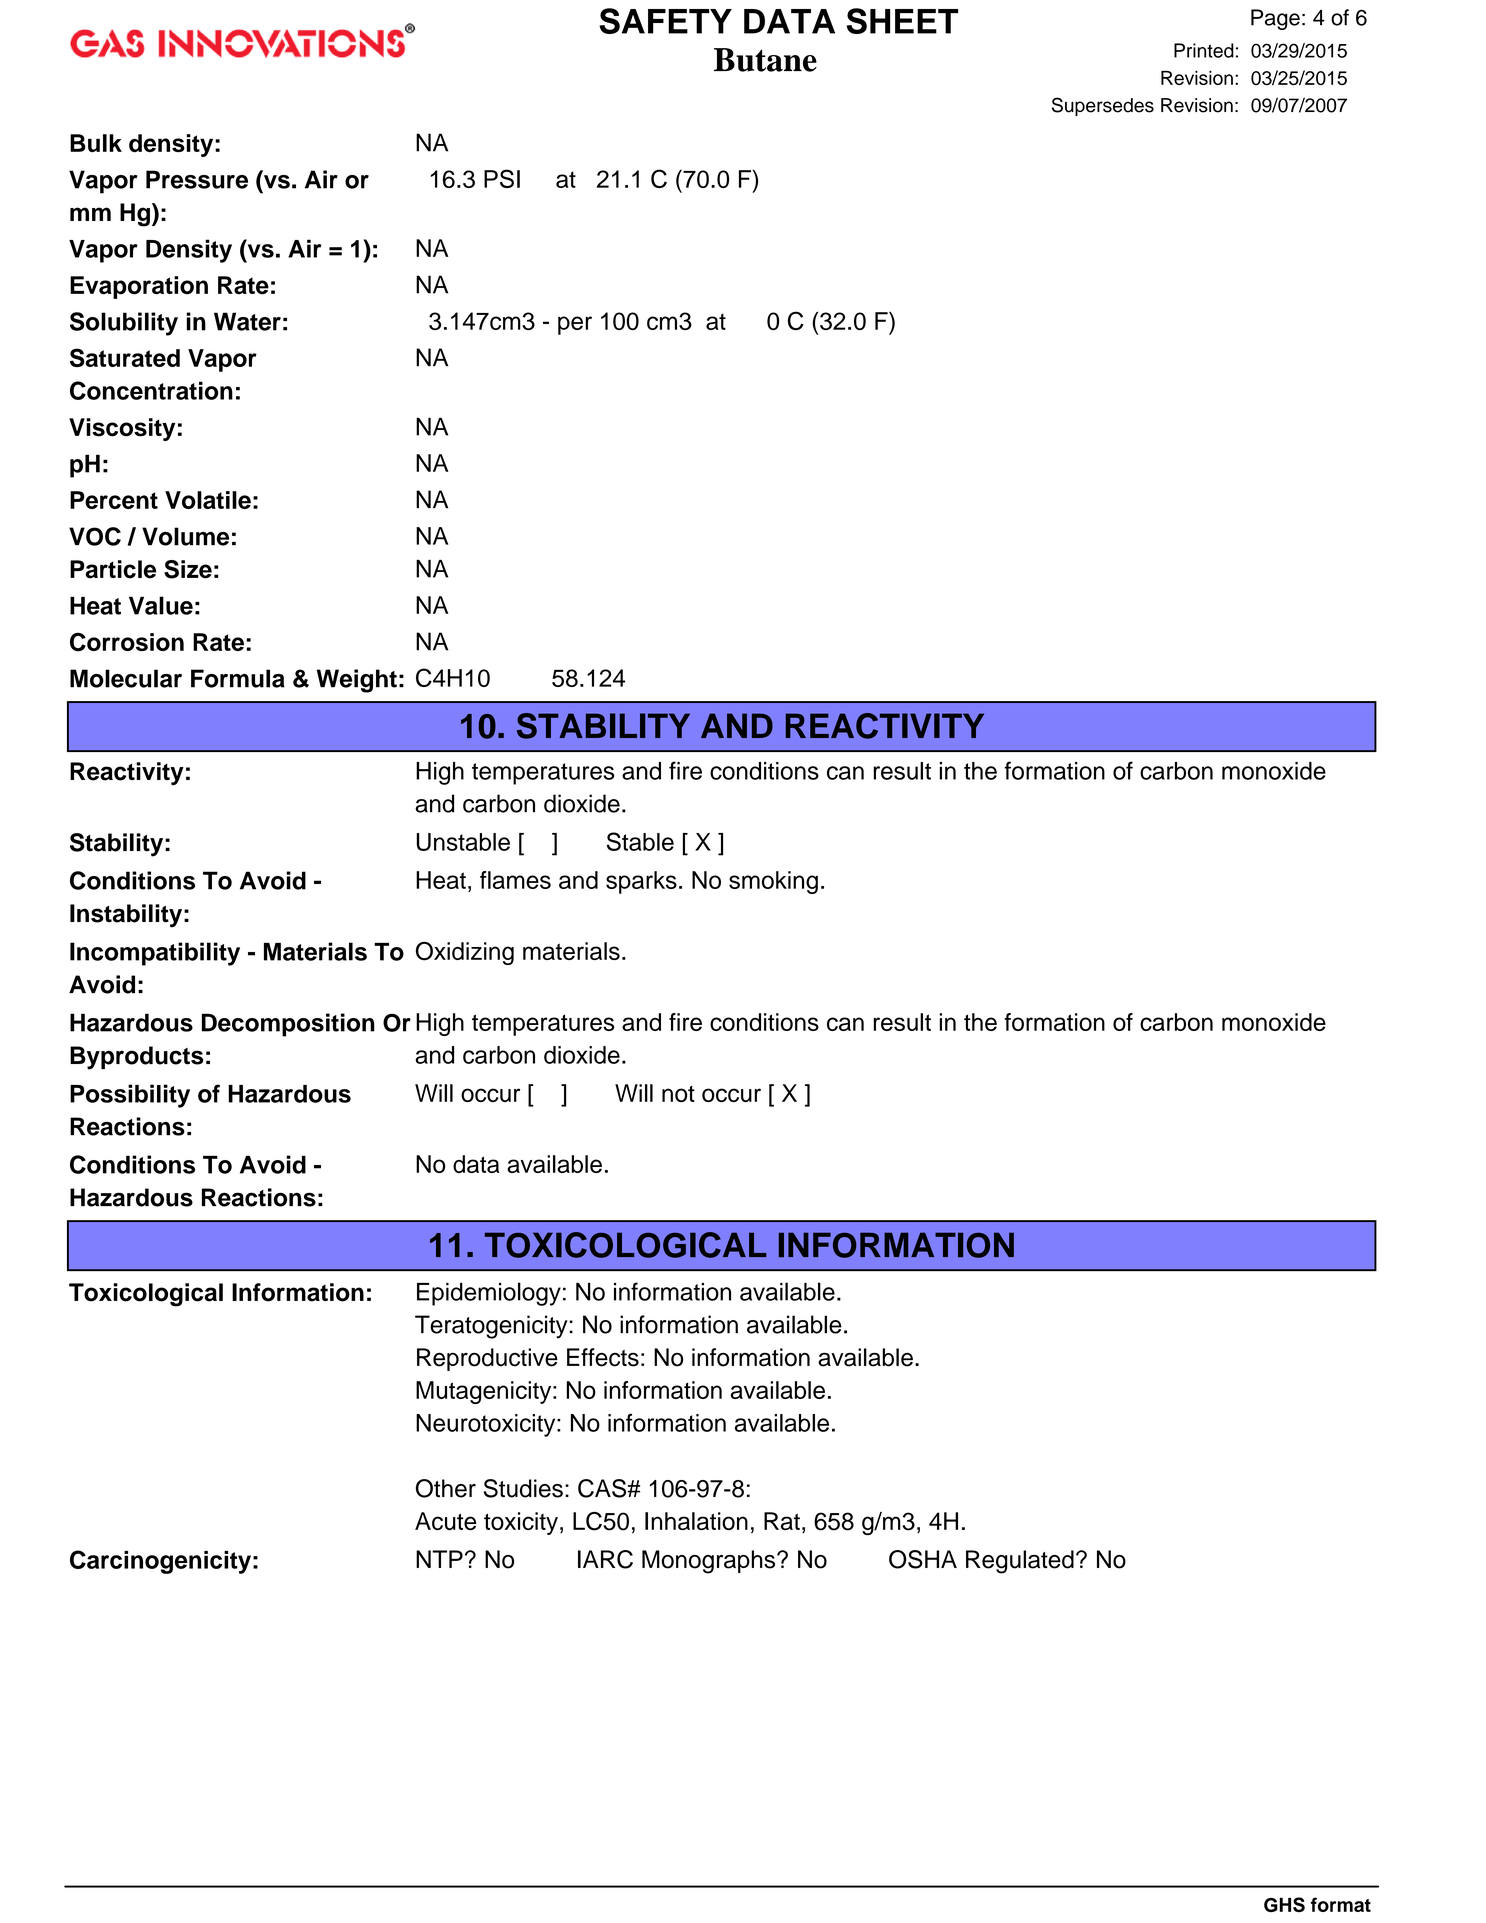 This screenshot has width=1486, height=1923. I want to click on Printed, so click(1204, 50).
